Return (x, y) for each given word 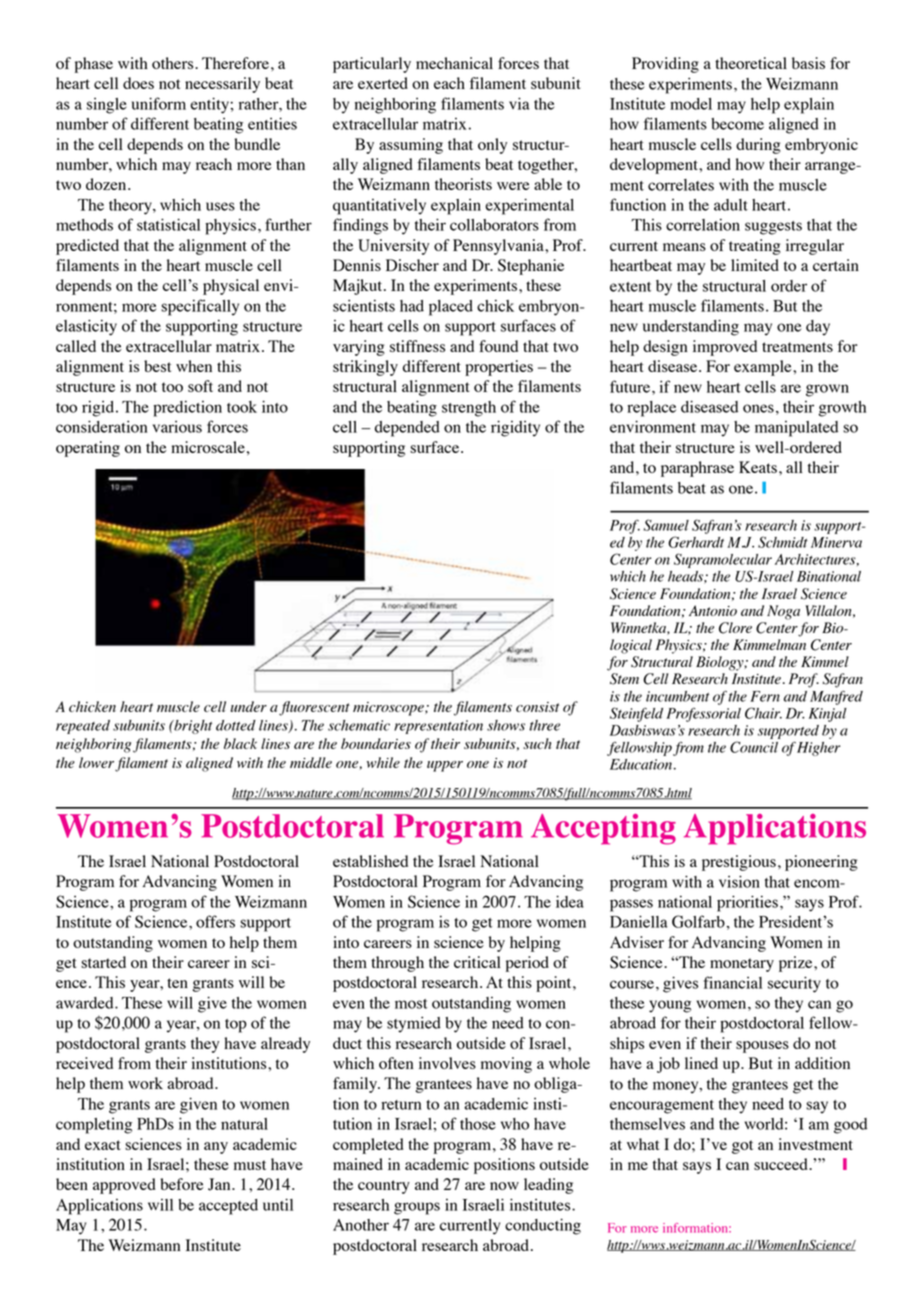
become (737, 124)
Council (754, 747)
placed (451, 308)
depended (407, 429)
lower (96, 762)
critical (477, 962)
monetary (742, 965)
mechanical (454, 63)
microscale (208, 447)
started (103, 962)
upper (445, 766)
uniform (159, 103)
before (182, 1184)
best (157, 366)
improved (725, 348)
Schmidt (783, 542)
